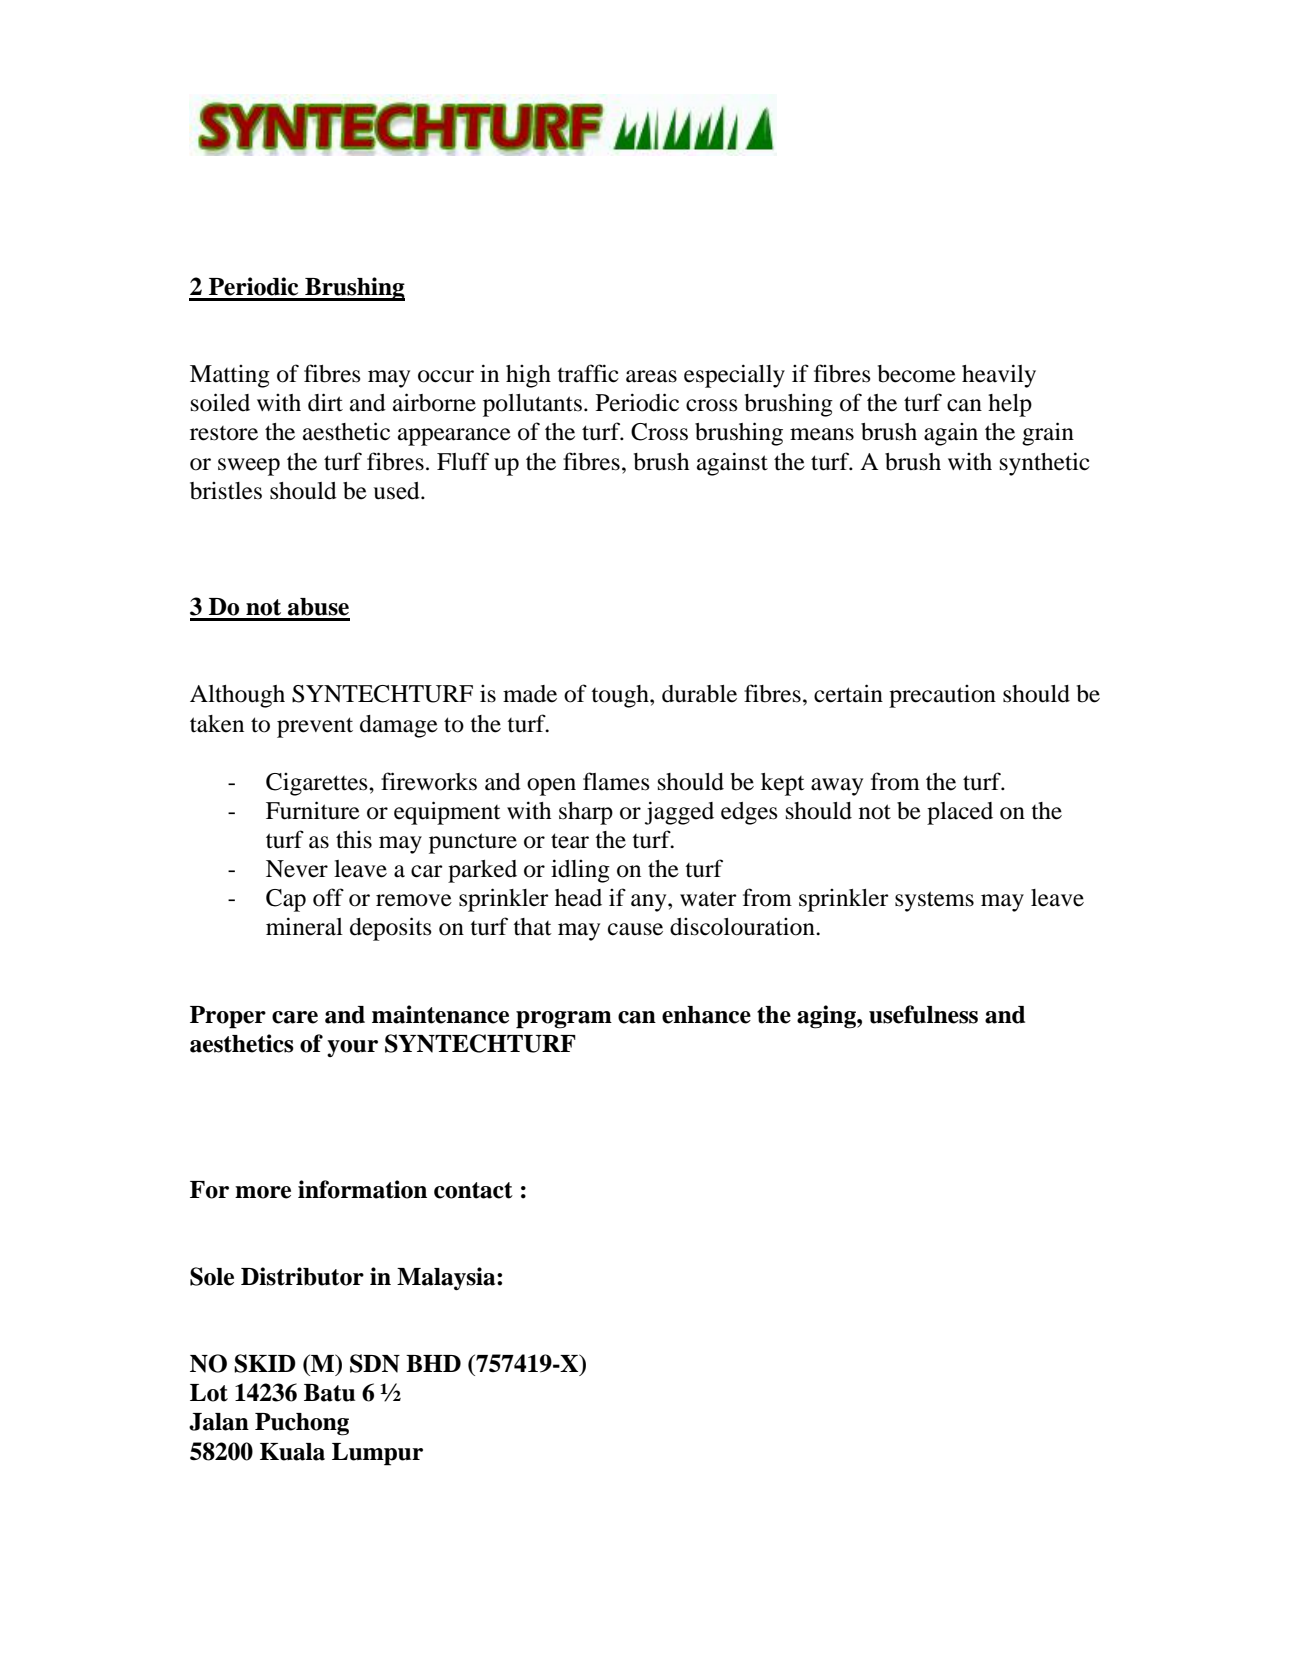  Describe the element at coordinates (325, 402) in the page. I see `dirt` at that location.
